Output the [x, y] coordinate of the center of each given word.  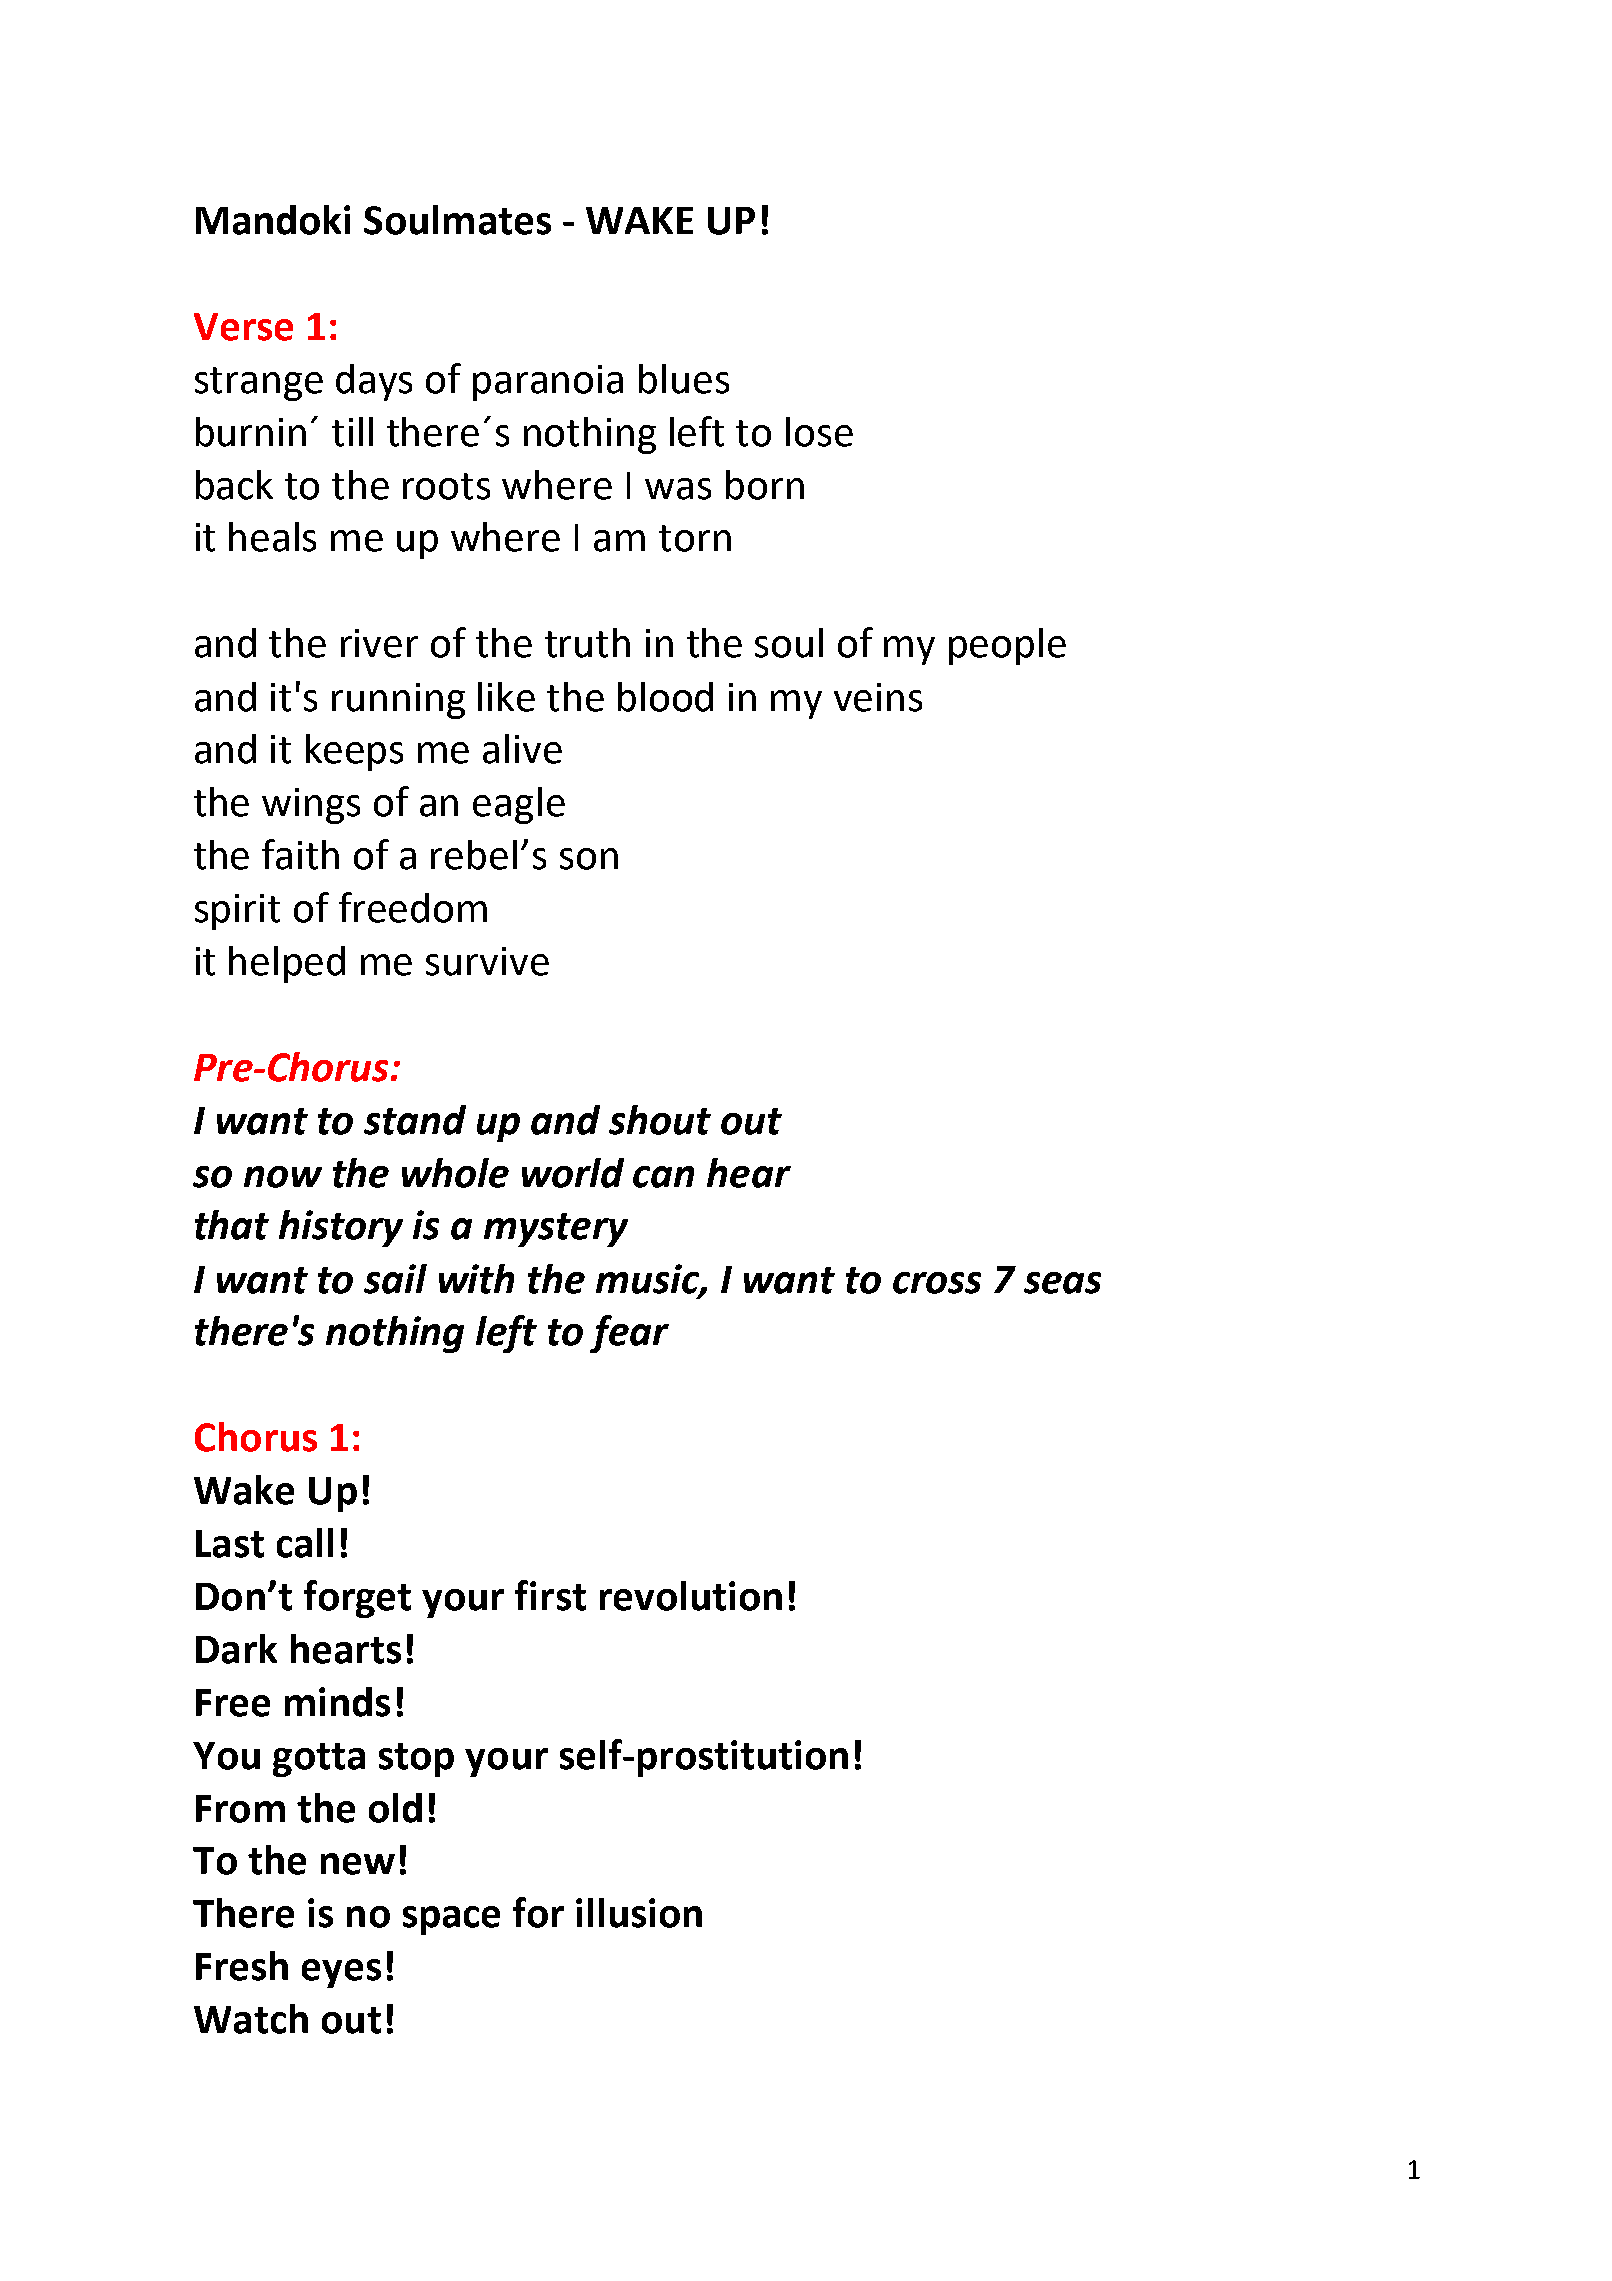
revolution [691, 1596]
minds [337, 1702]
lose [819, 432]
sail [395, 1279]
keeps [354, 752]
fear [629, 1334]
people [1007, 646]
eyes [341, 1973]
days [374, 382]
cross [937, 1283]
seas [1062, 1283]
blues [684, 379]
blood [665, 697]
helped [287, 964]
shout [660, 1120]
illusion [639, 1913]
